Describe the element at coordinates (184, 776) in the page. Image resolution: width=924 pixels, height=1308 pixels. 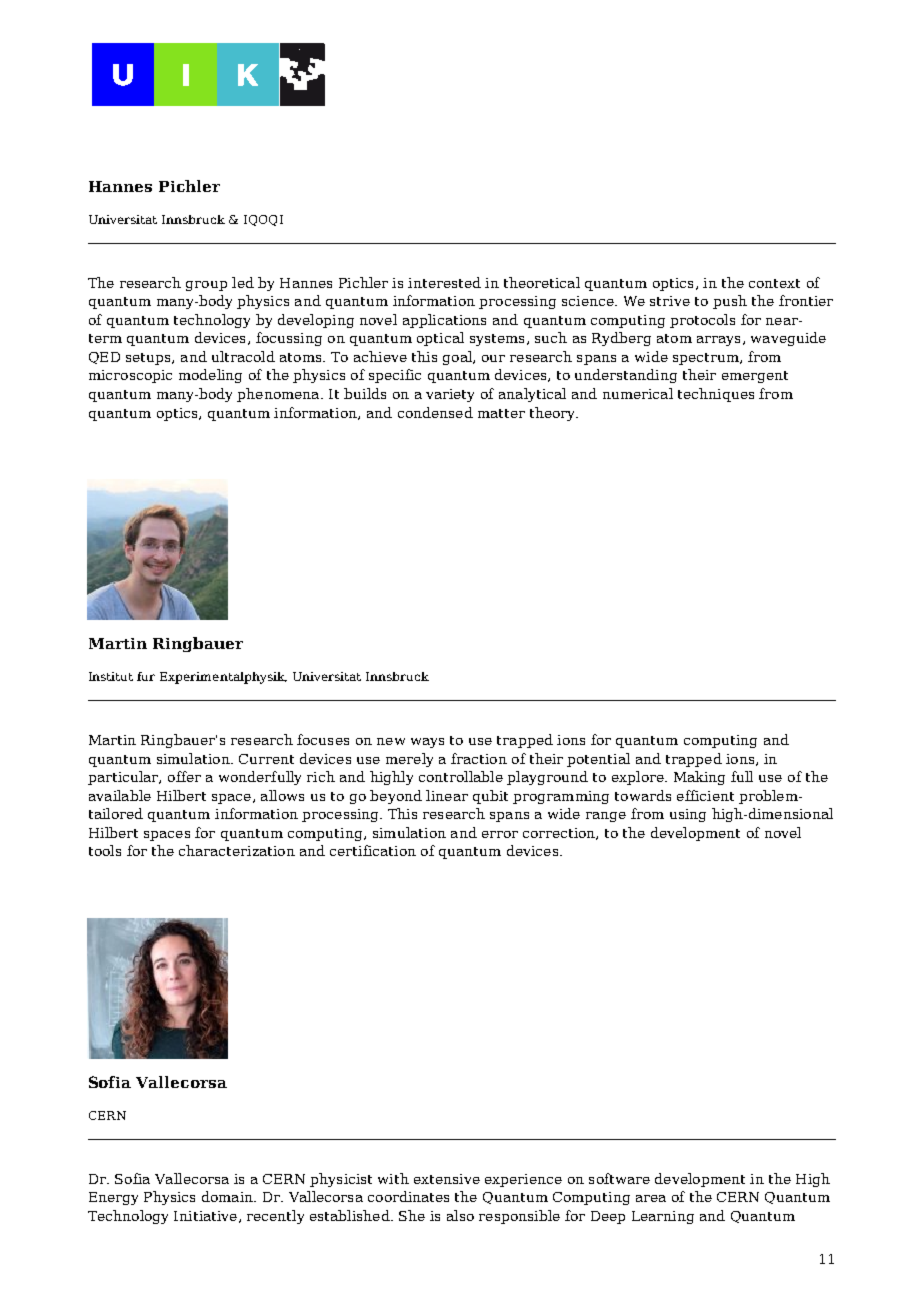
I see `offer` at that location.
